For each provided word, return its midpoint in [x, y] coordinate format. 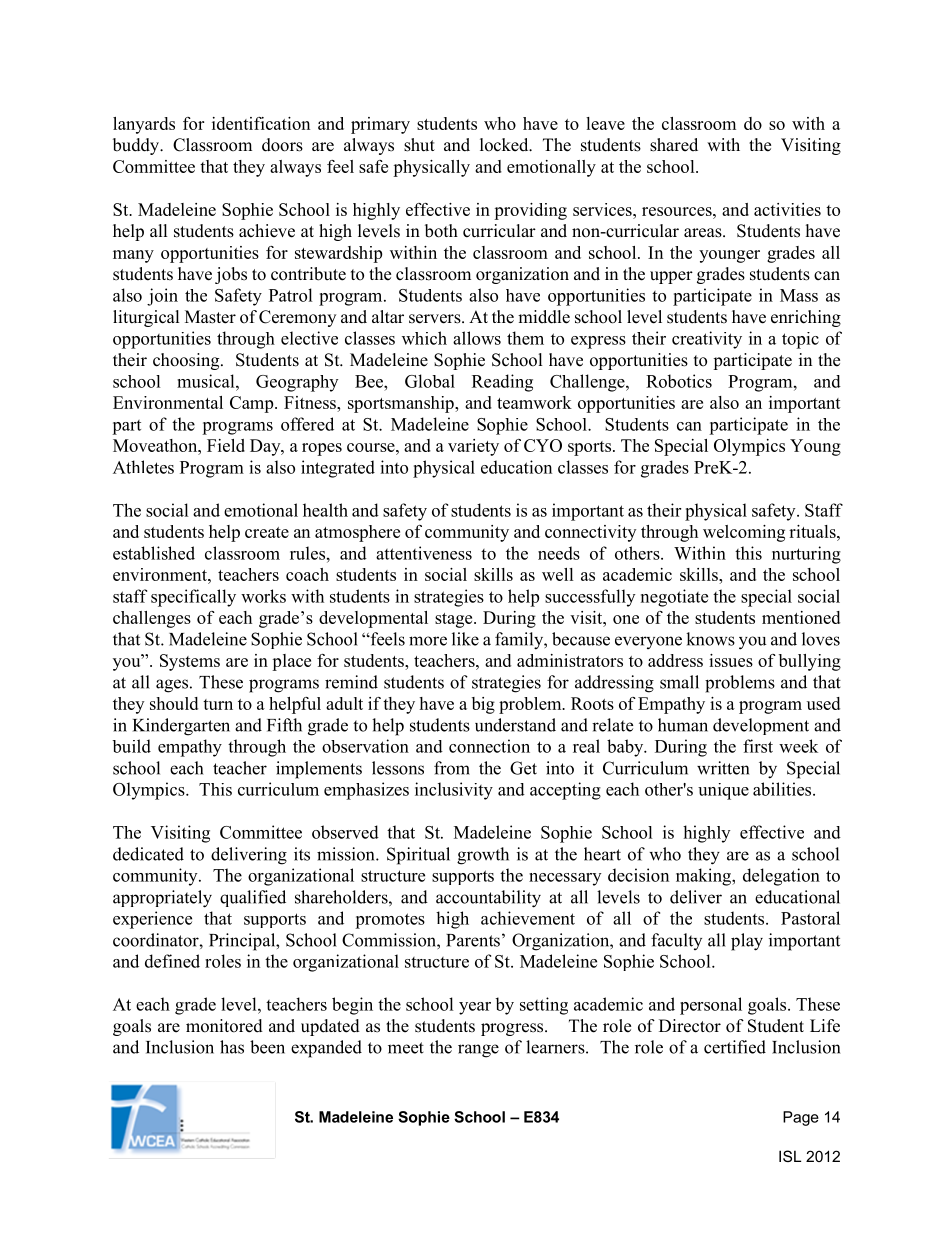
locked [505, 145]
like [465, 639]
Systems [190, 662]
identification [261, 123]
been [267, 1047]
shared [674, 145]
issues [731, 660]
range [478, 1051]
